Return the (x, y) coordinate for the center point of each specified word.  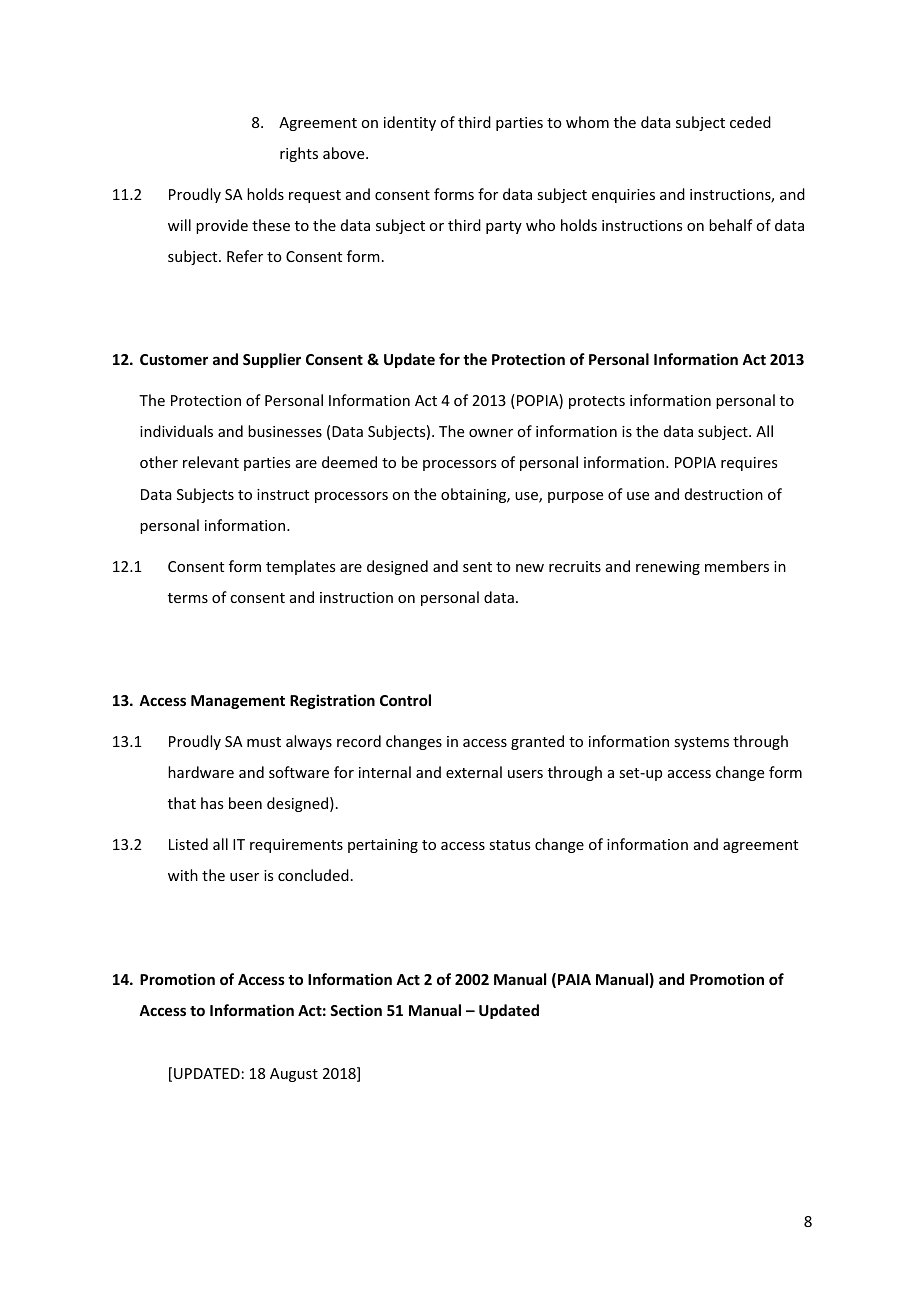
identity (410, 123)
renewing (668, 568)
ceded (750, 122)
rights (299, 154)
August (294, 1075)
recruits (575, 566)
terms (188, 598)
